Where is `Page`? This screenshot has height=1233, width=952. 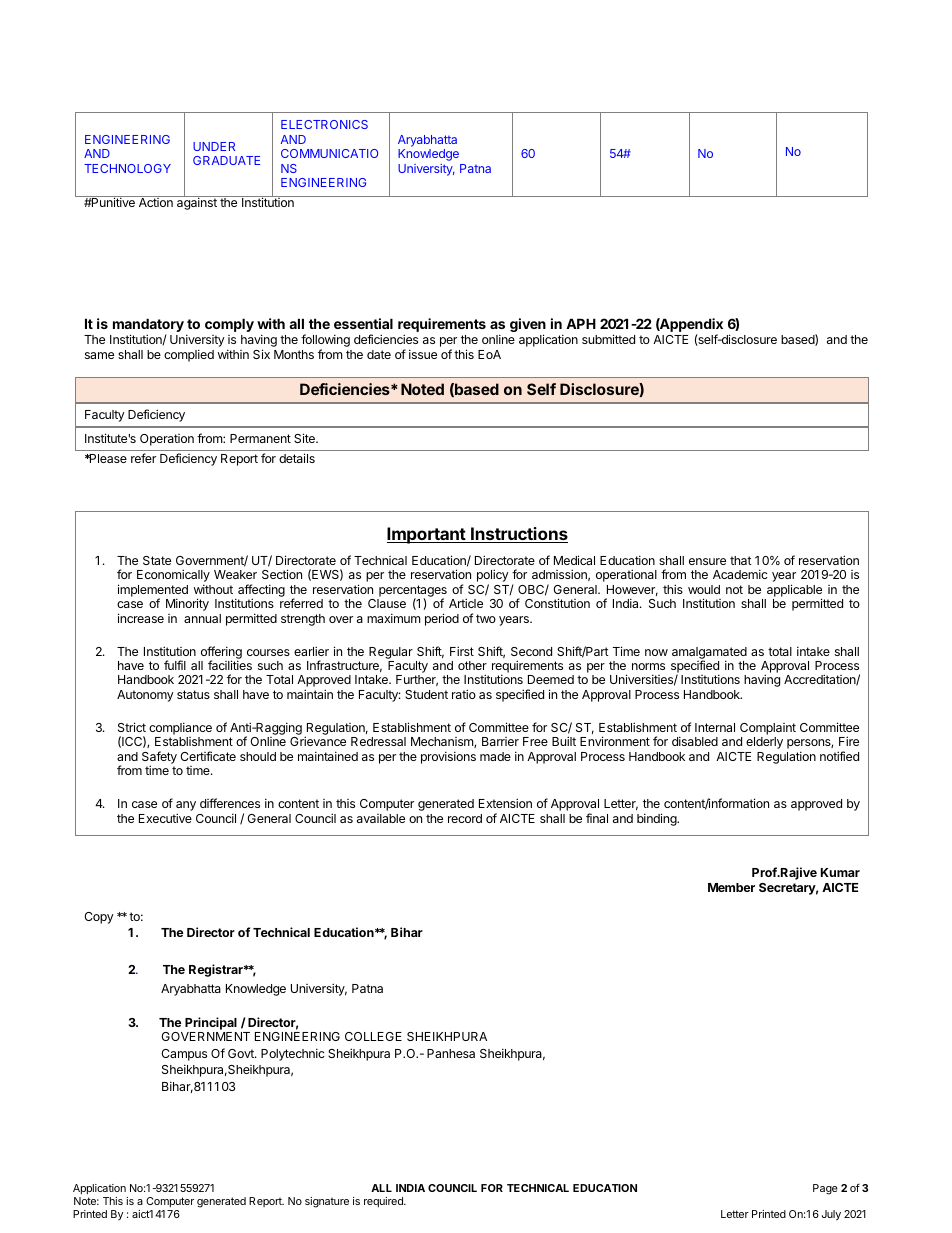 Page is located at coordinates (825, 1189).
